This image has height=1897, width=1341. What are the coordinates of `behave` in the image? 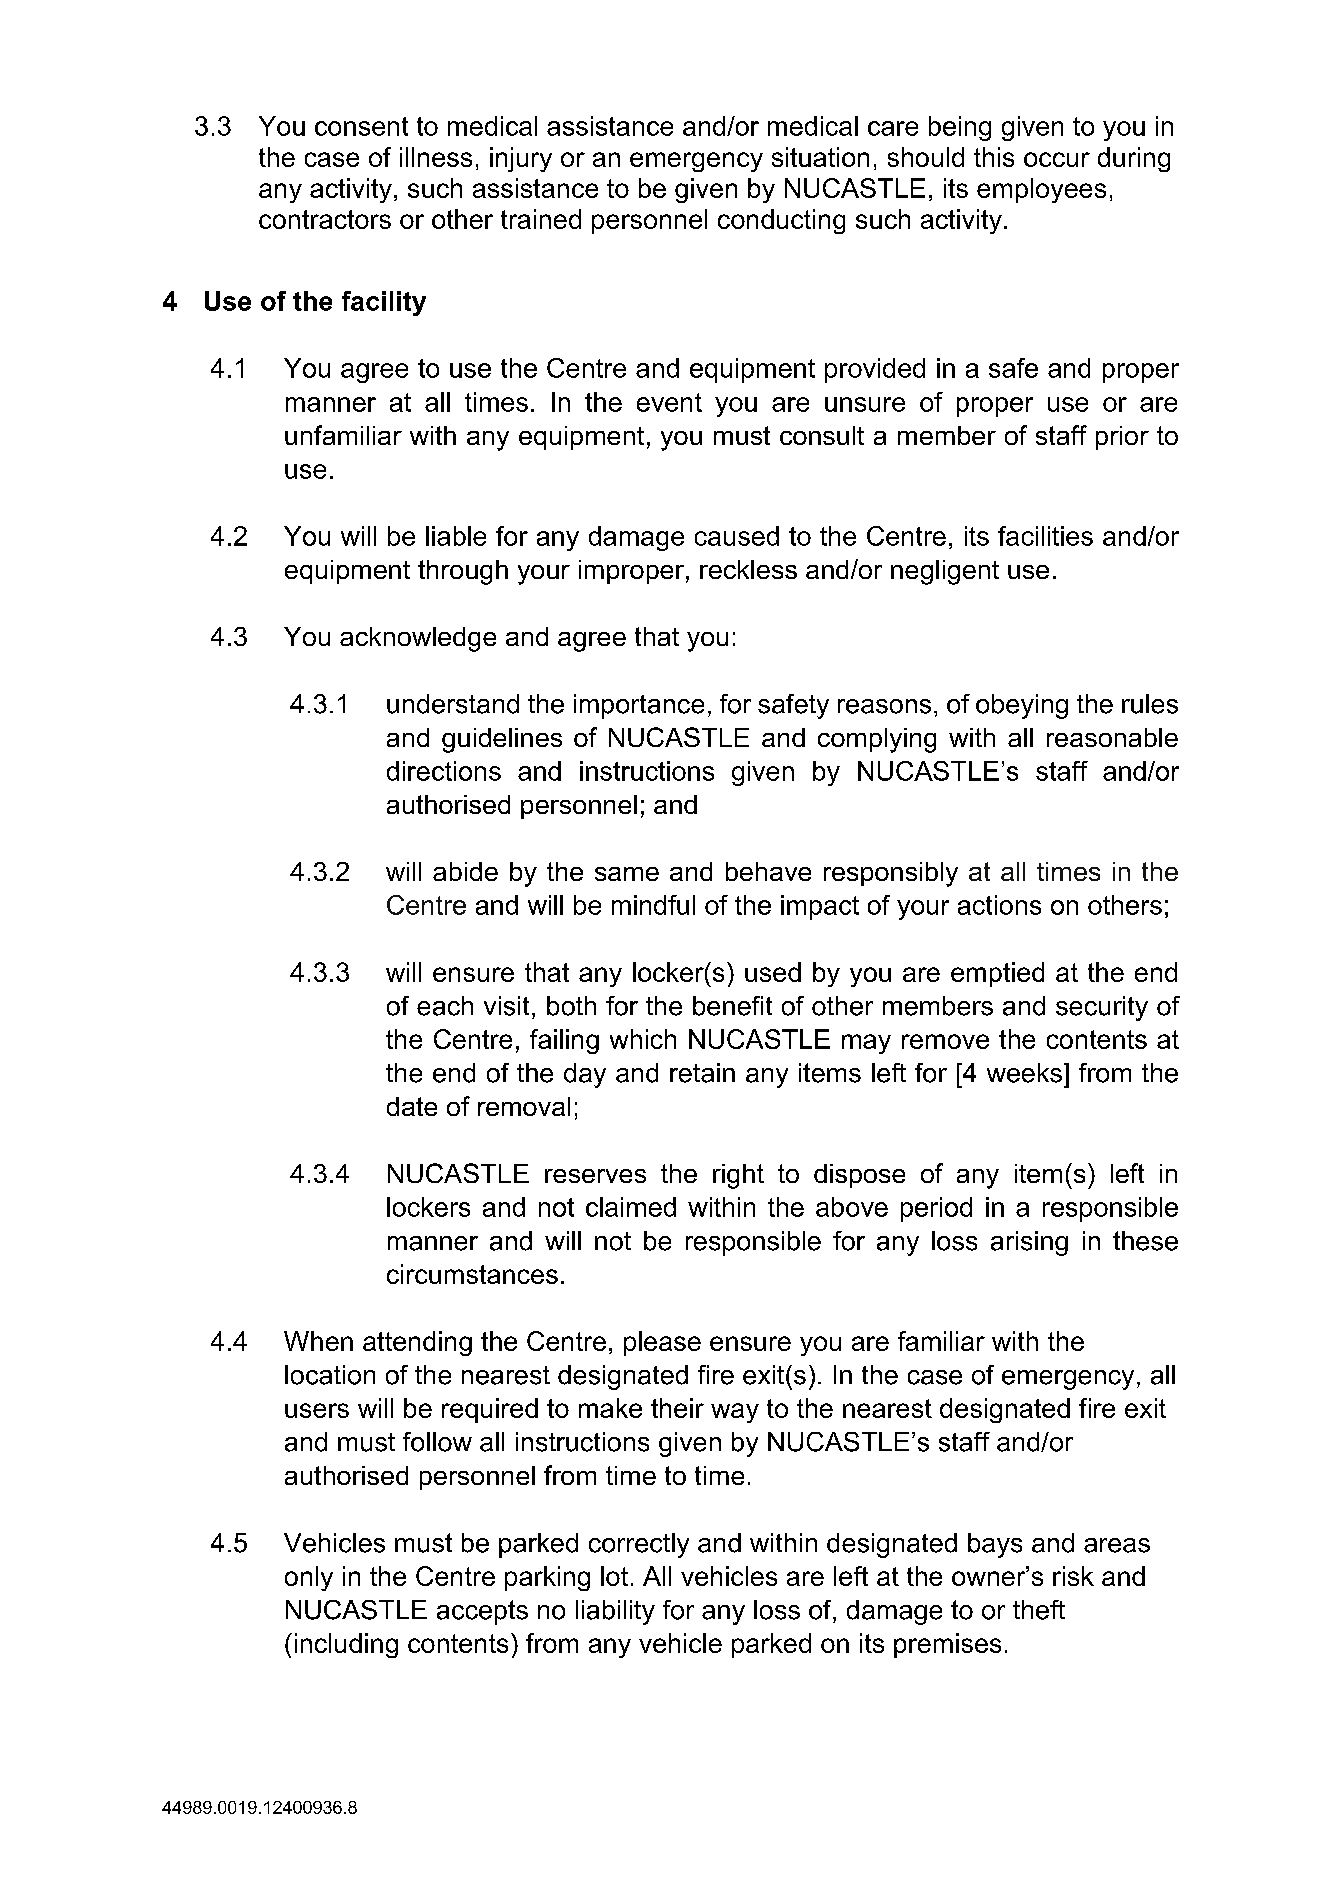 It's located at (768, 871).
